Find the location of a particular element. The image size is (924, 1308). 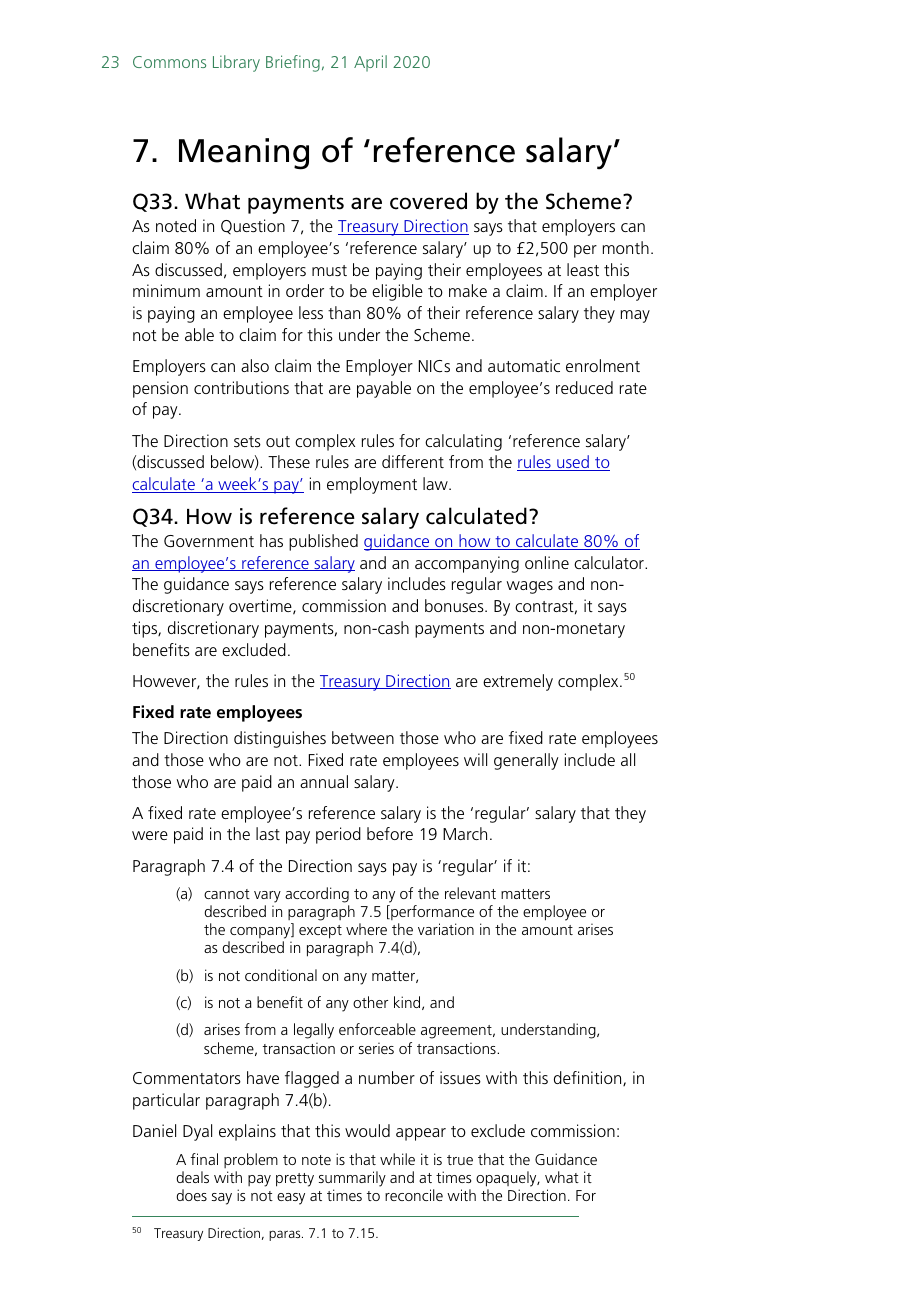

reconcile is located at coordinates (414, 1195).
